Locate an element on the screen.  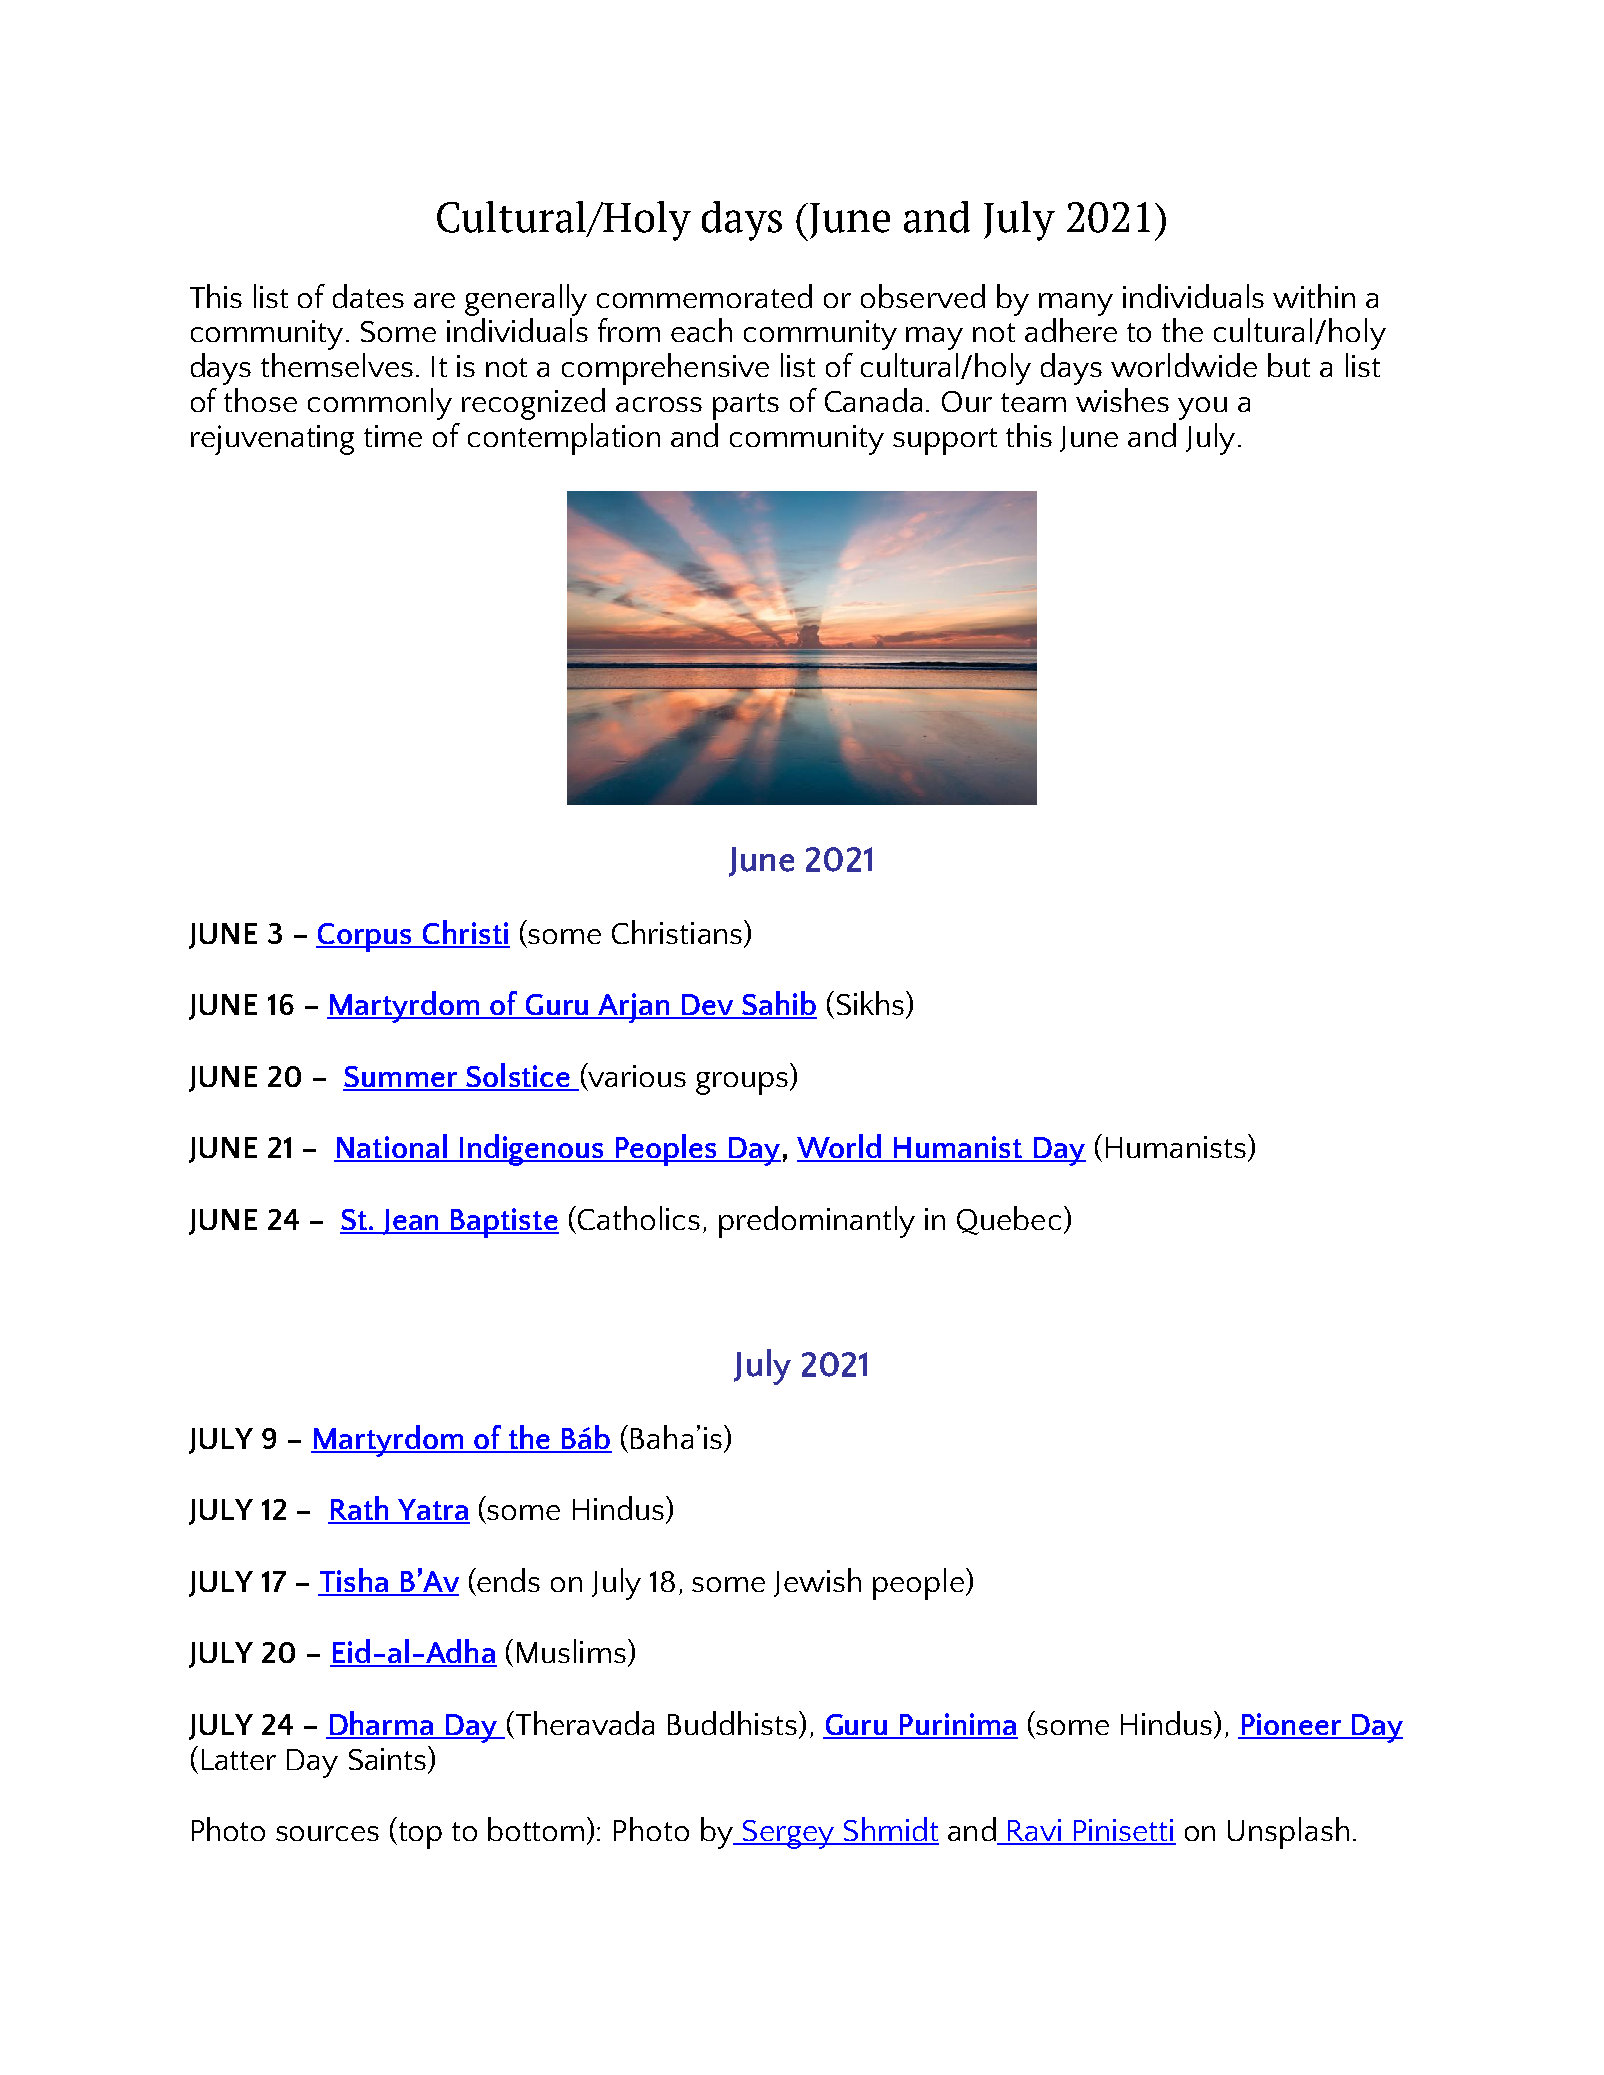
you is located at coordinates (1202, 408).
